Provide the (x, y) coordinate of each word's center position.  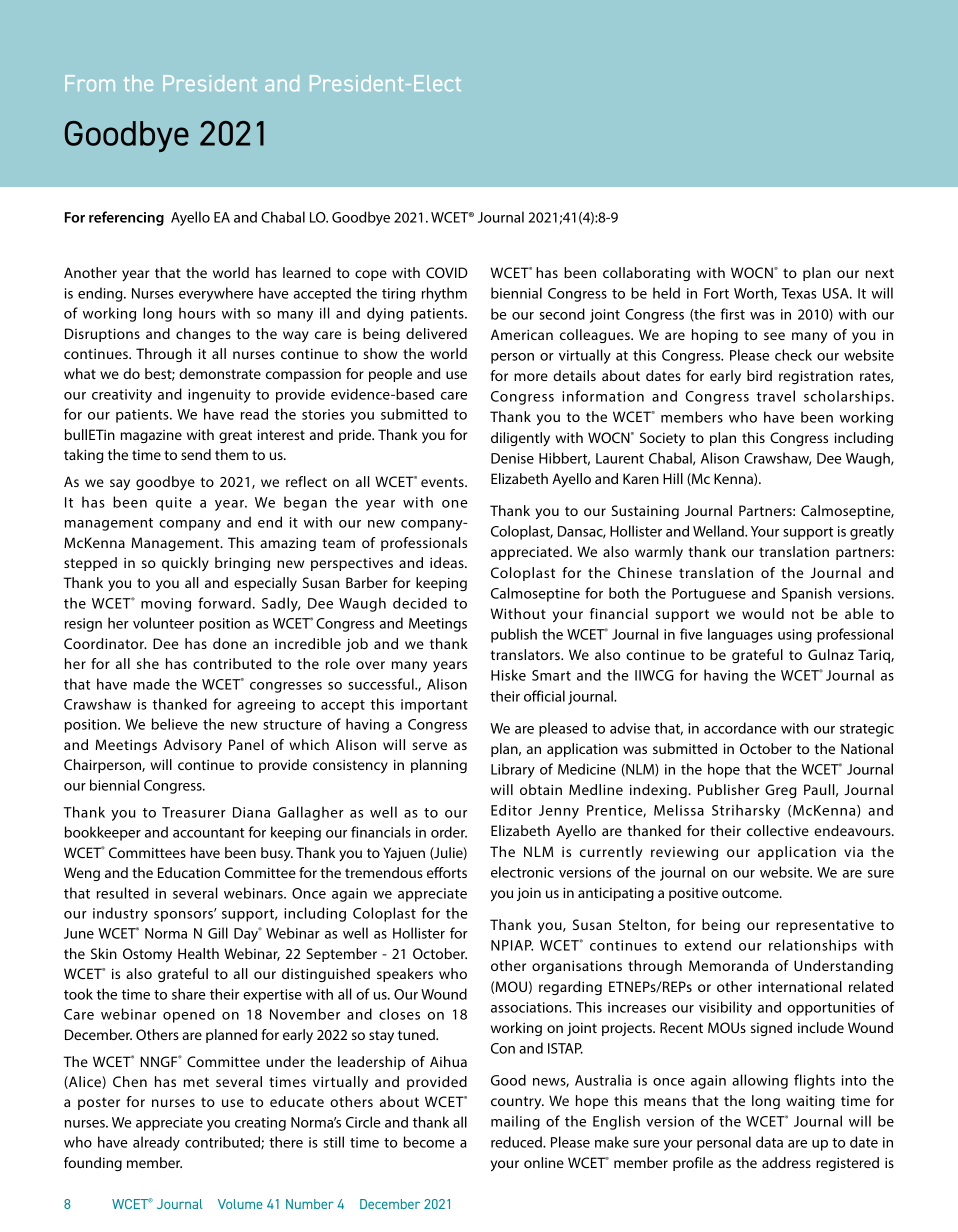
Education (189, 872)
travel (775, 396)
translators (526, 654)
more (531, 377)
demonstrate (220, 373)
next (880, 273)
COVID (447, 272)
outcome (751, 893)
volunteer (163, 623)
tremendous (384, 872)
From (90, 83)
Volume (240, 1204)
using (795, 636)
